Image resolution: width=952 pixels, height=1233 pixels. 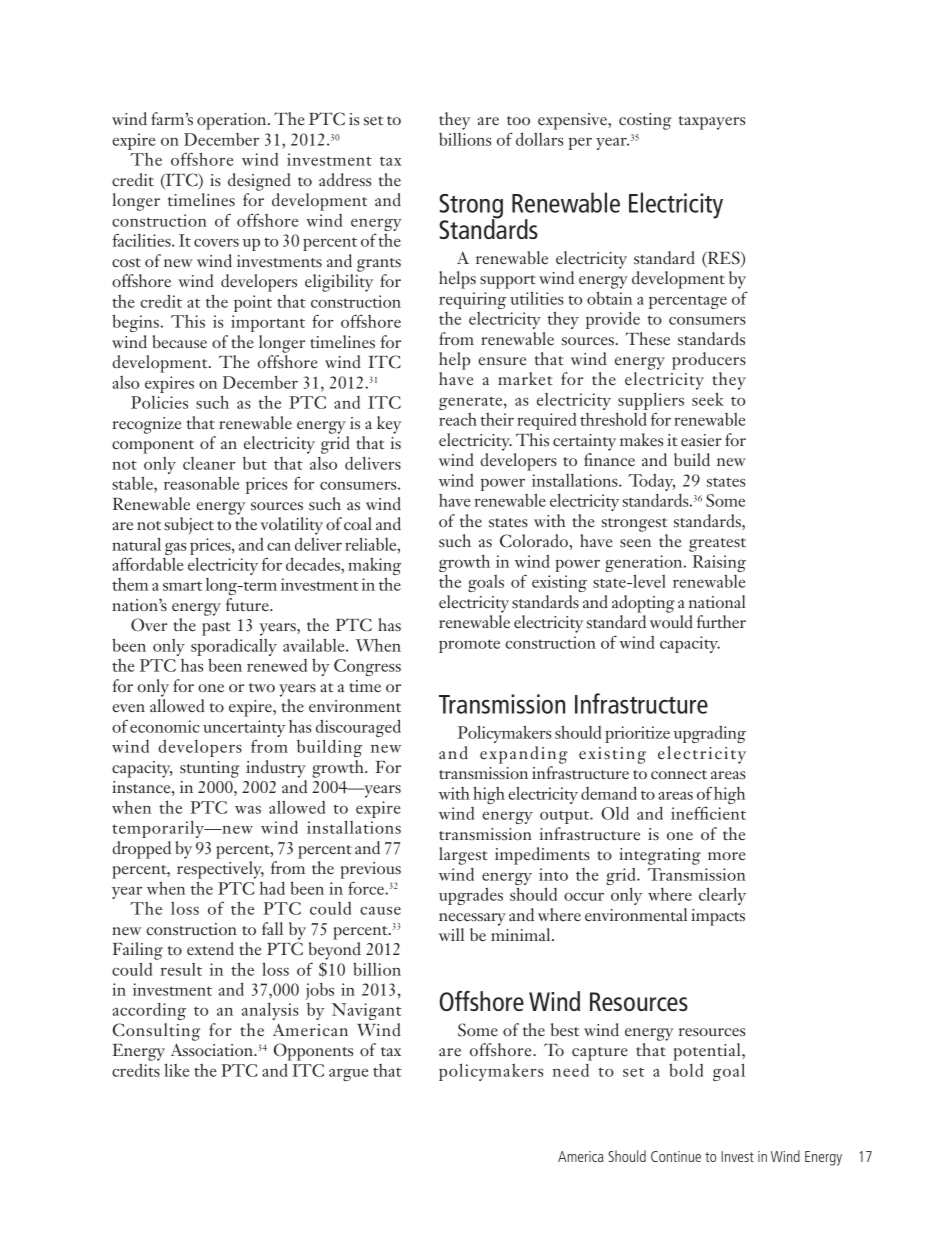 I want to click on taxpayers, so click(x=712, y=123).
